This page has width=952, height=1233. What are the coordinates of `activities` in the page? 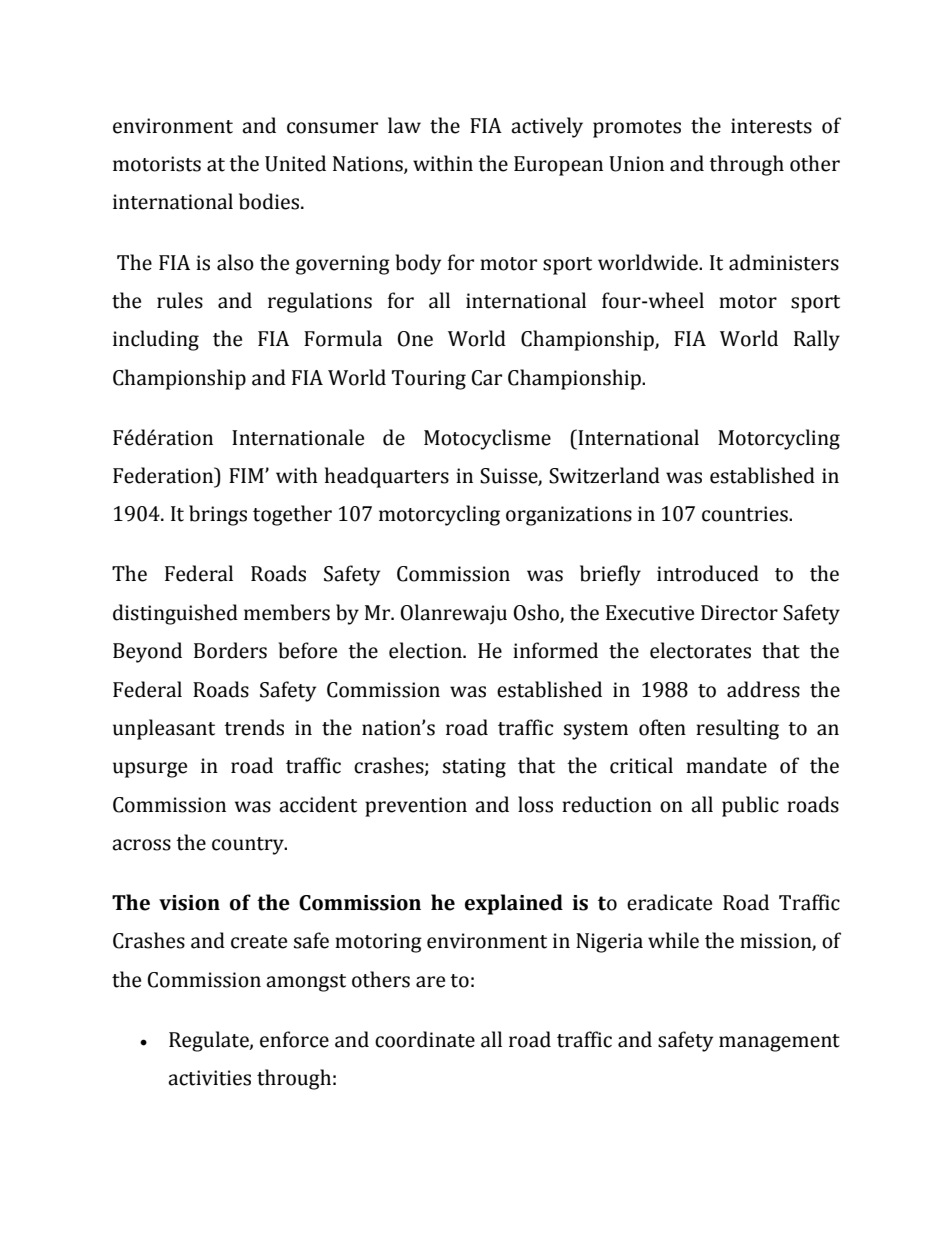 It's located at (209, 1078).
